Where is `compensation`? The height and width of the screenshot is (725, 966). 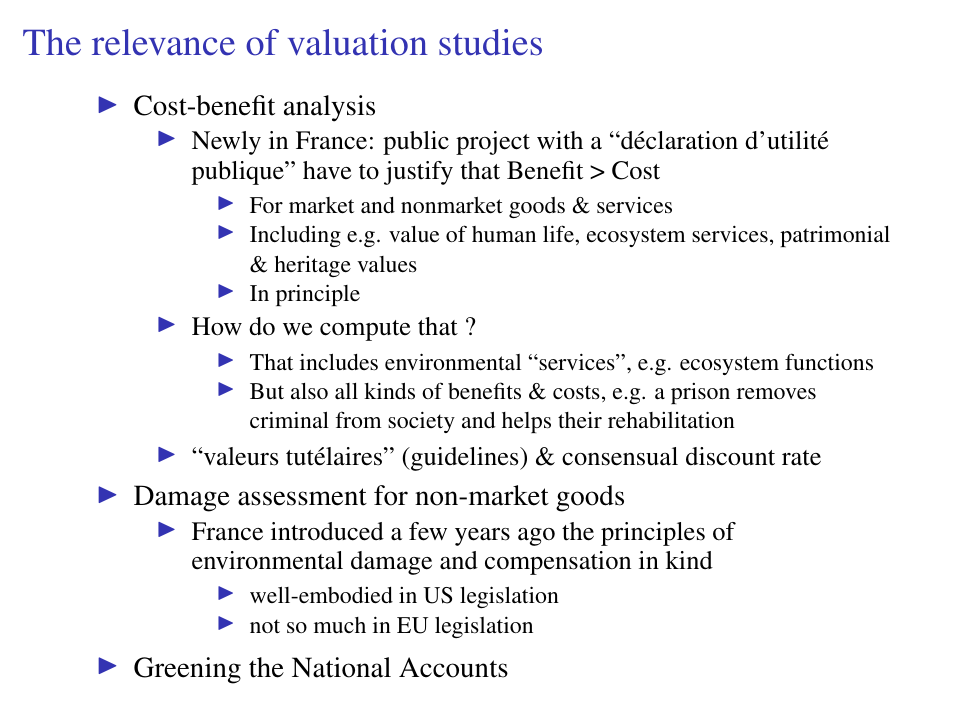 compensation is located at coordinates (558, 563).
